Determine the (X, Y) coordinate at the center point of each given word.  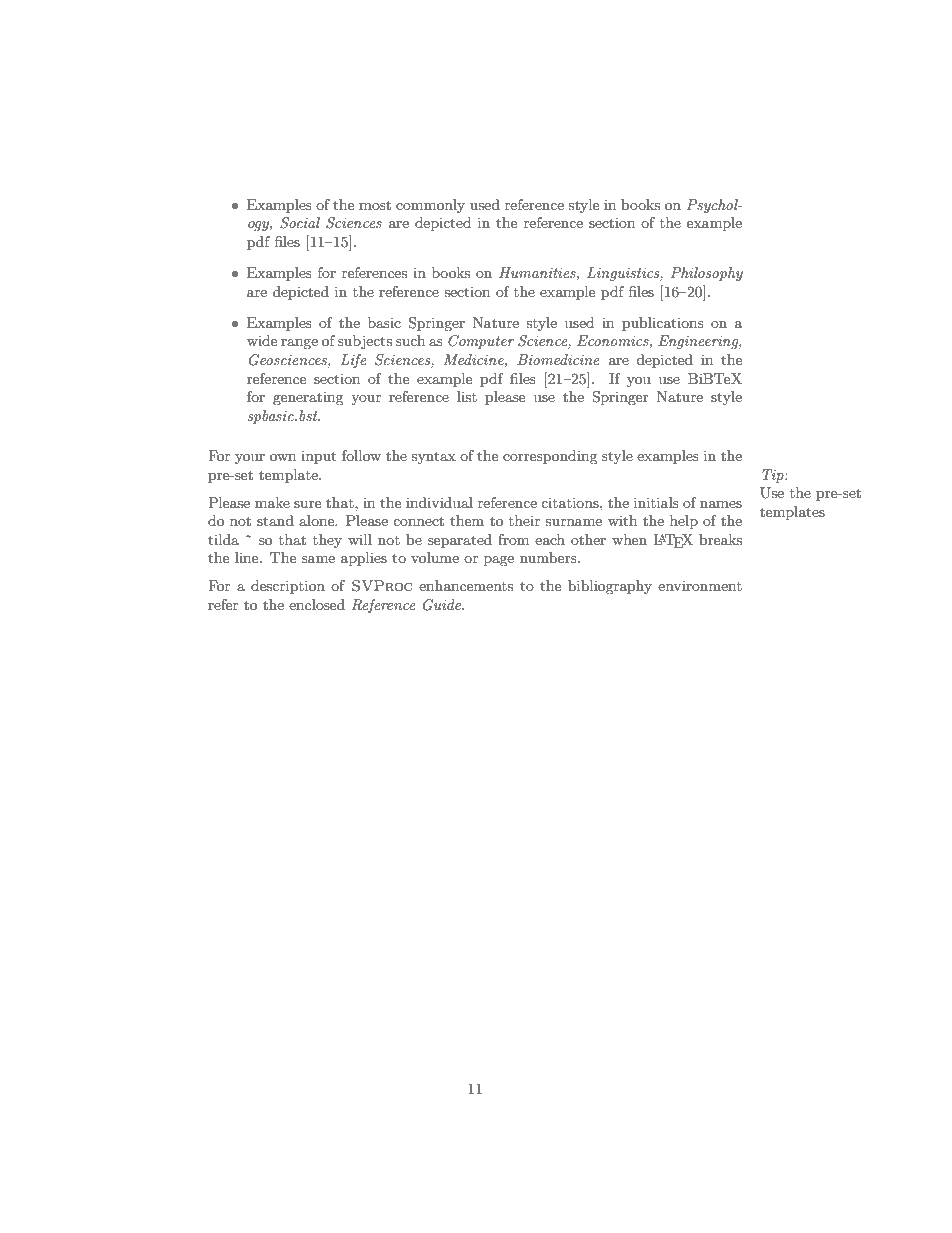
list (467, 396)
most (375, 205)
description (288, 587)
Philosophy (707, 274)
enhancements (466, 585)
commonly (430, 206)
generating (308, 399)
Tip (774, 476)
